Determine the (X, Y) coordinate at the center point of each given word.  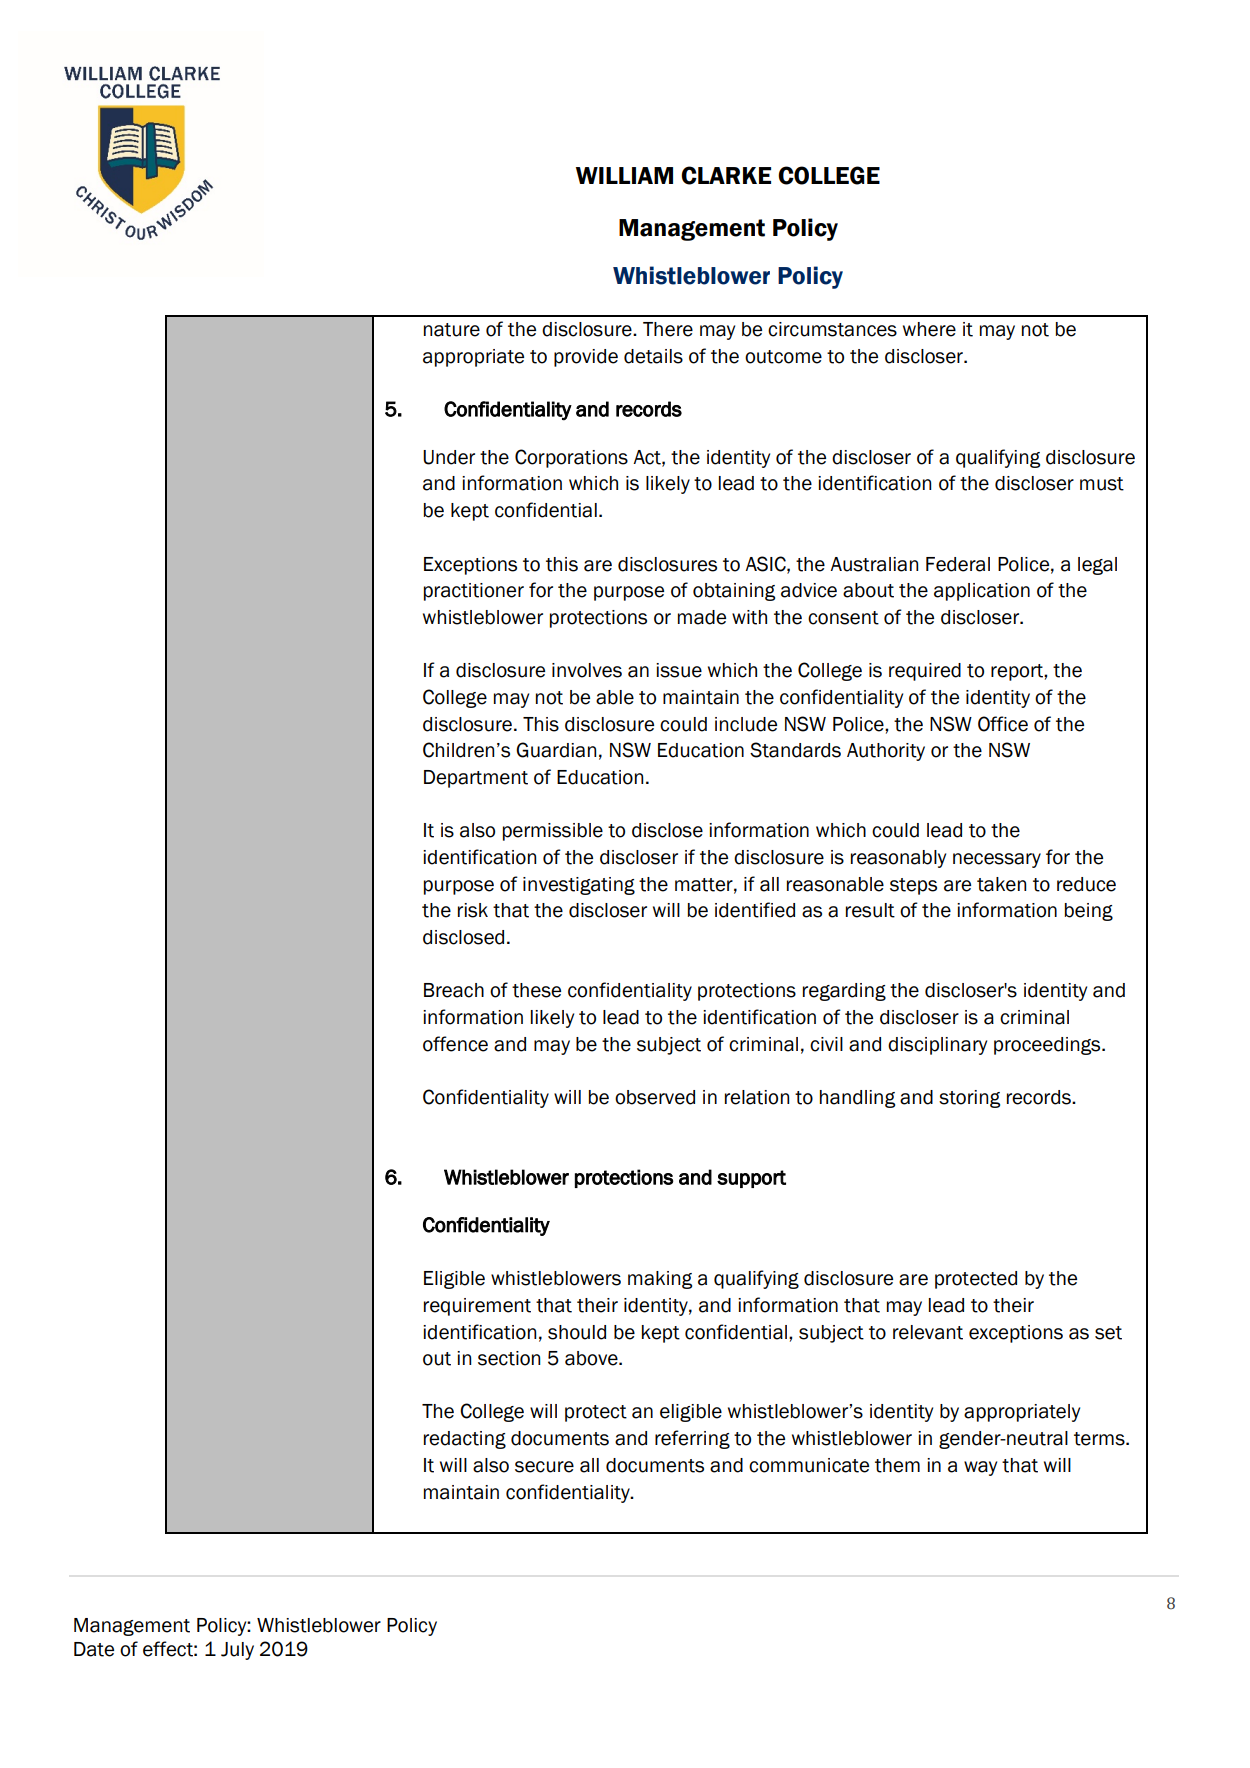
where (929, 329)
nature (452, 330)
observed (655, 1097)
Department (476, 779)
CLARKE (726, 175)
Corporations (571, 458)
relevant (928, 1332)
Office (1003, 724)
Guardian (556, 750)
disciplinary (937, 1046)
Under (449, 457)
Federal (958, 564)
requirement (477, 1307)
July (237, 1651)
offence (455, 1044)
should (577, 1332)
